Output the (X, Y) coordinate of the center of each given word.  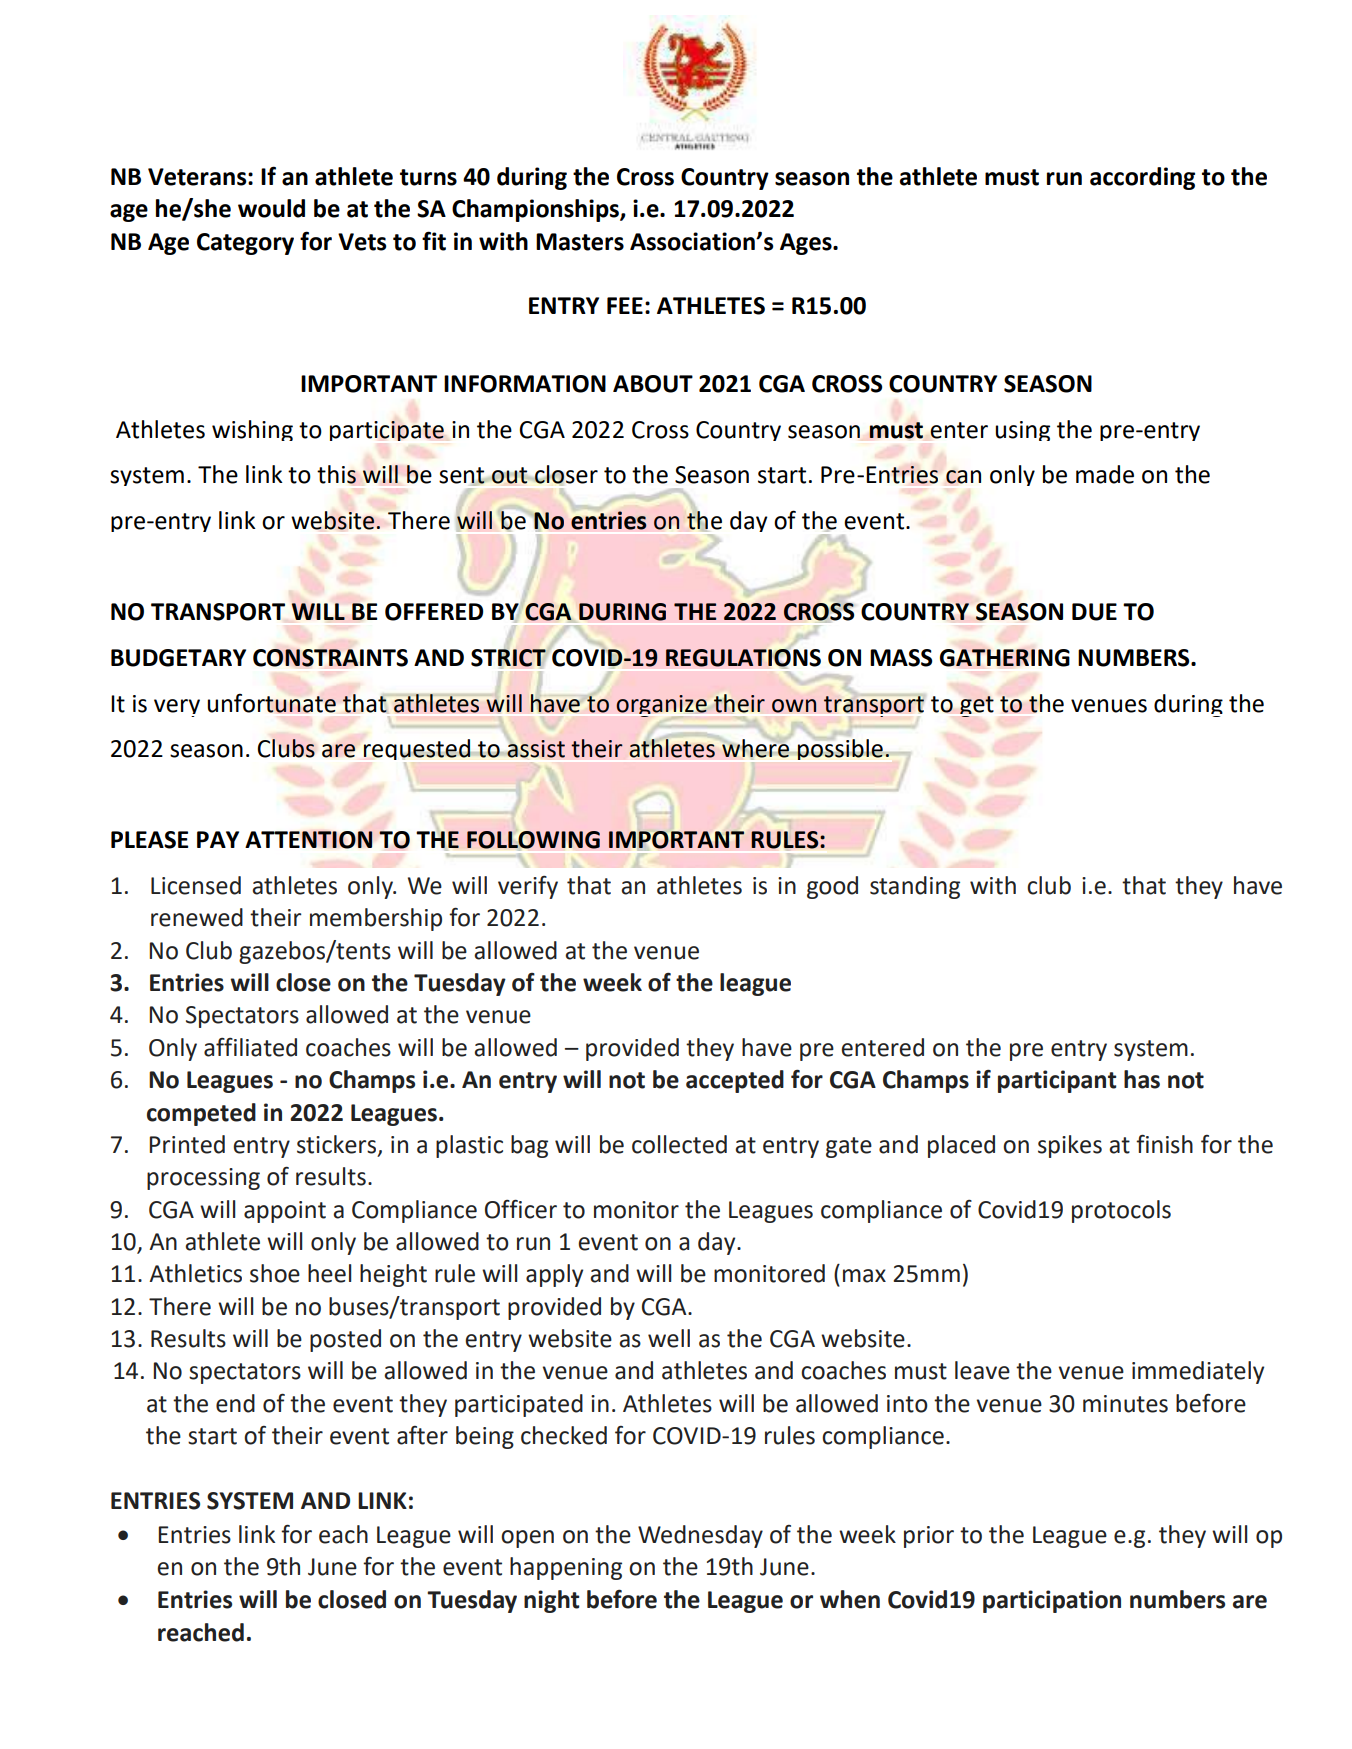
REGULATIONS (743, 658)
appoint (285, 1212)
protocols (1121, 1211)
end (235, 1403)
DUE (1094, 612)
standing (915, 887)
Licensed (196, 885)
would (271, 208)
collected (679, 1144)
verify (528, 887)
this (336, 474)
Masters (580, 242)
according (1142, 178)
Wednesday (700, 1536)
